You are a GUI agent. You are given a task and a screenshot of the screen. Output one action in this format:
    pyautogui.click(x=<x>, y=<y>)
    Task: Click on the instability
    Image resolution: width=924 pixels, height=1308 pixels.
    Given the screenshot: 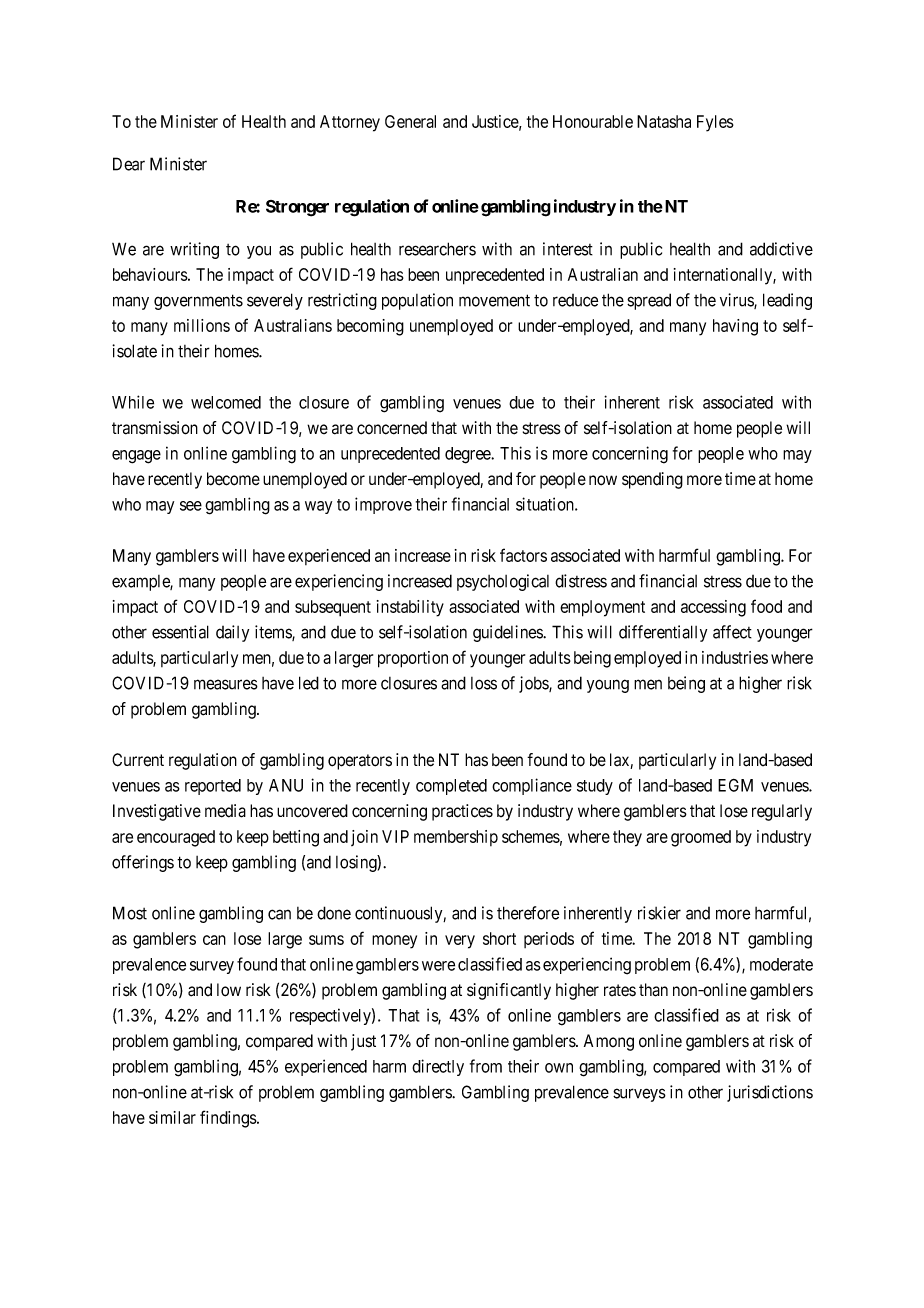 What is the action you would take?
    pyautogui.click(x=410, y=608)
